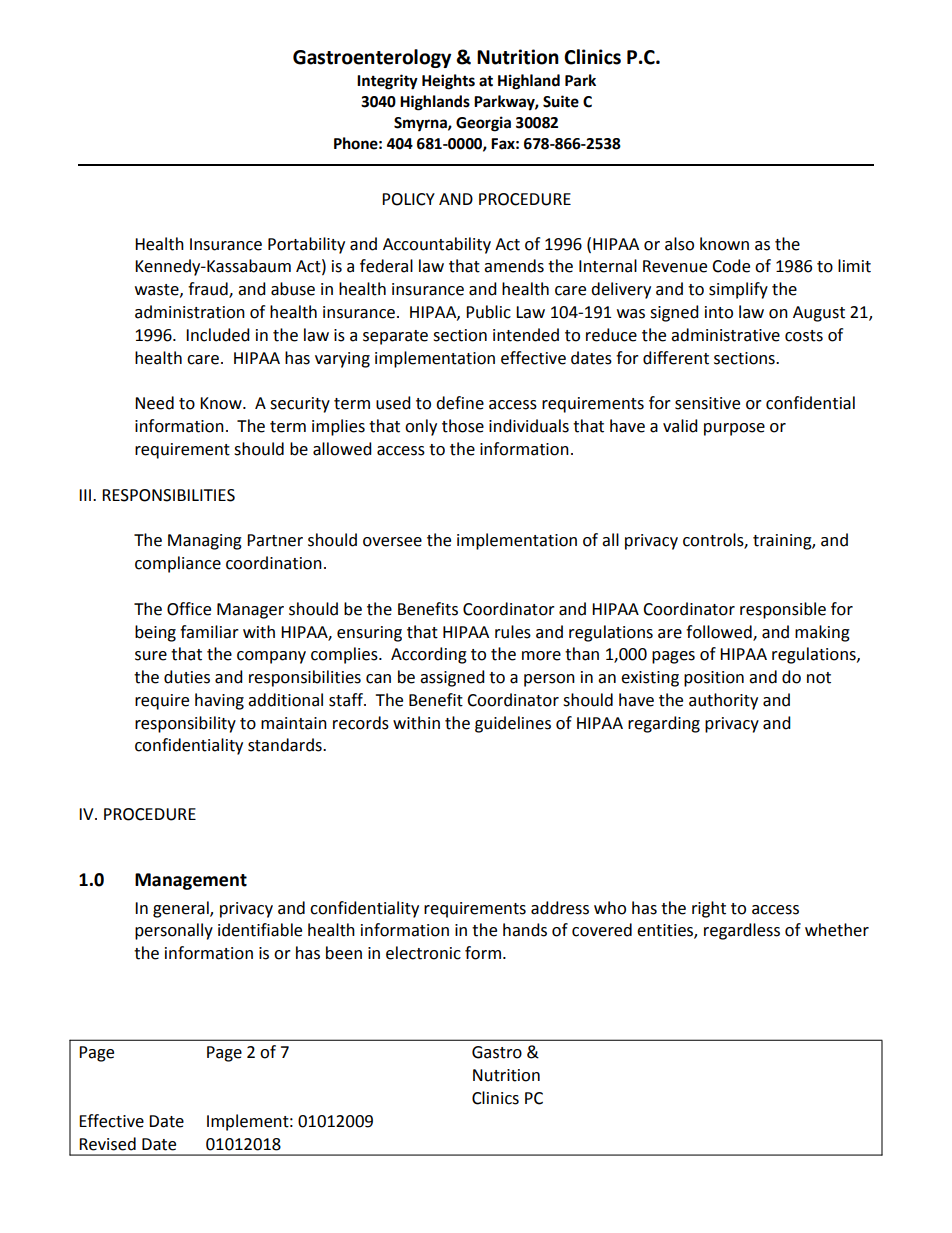 This document has height=1233, width=952. I want to click on regardless, so click(742, 931).
